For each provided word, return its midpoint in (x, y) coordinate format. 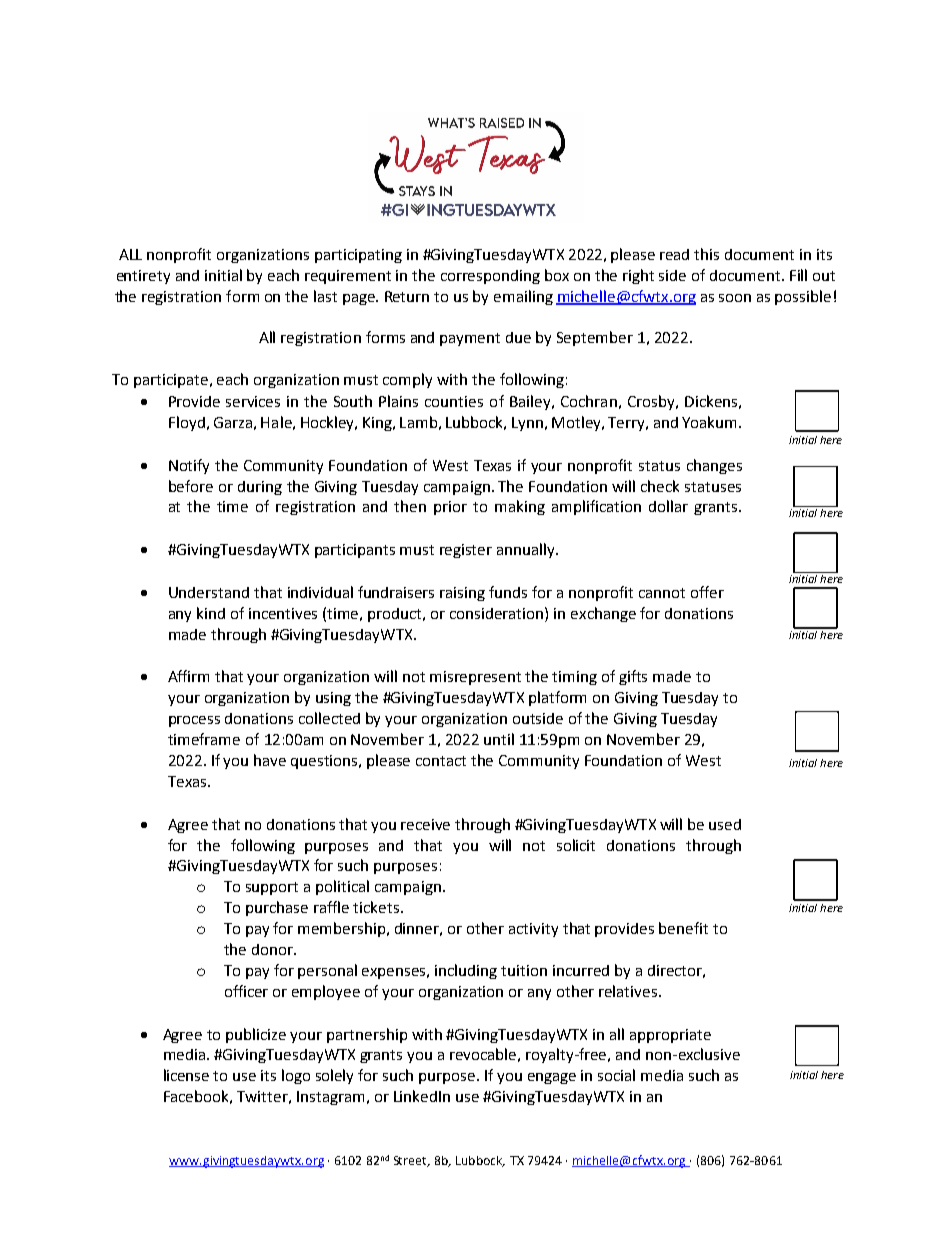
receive (425, 824)
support (272, 888)
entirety (143, 277)
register (466, 551)
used (725, 824)
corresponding (490, 277)
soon (735, 298)
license (186, 1075)
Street (411, 1161)
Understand (209, 592)
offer (707, 592)
